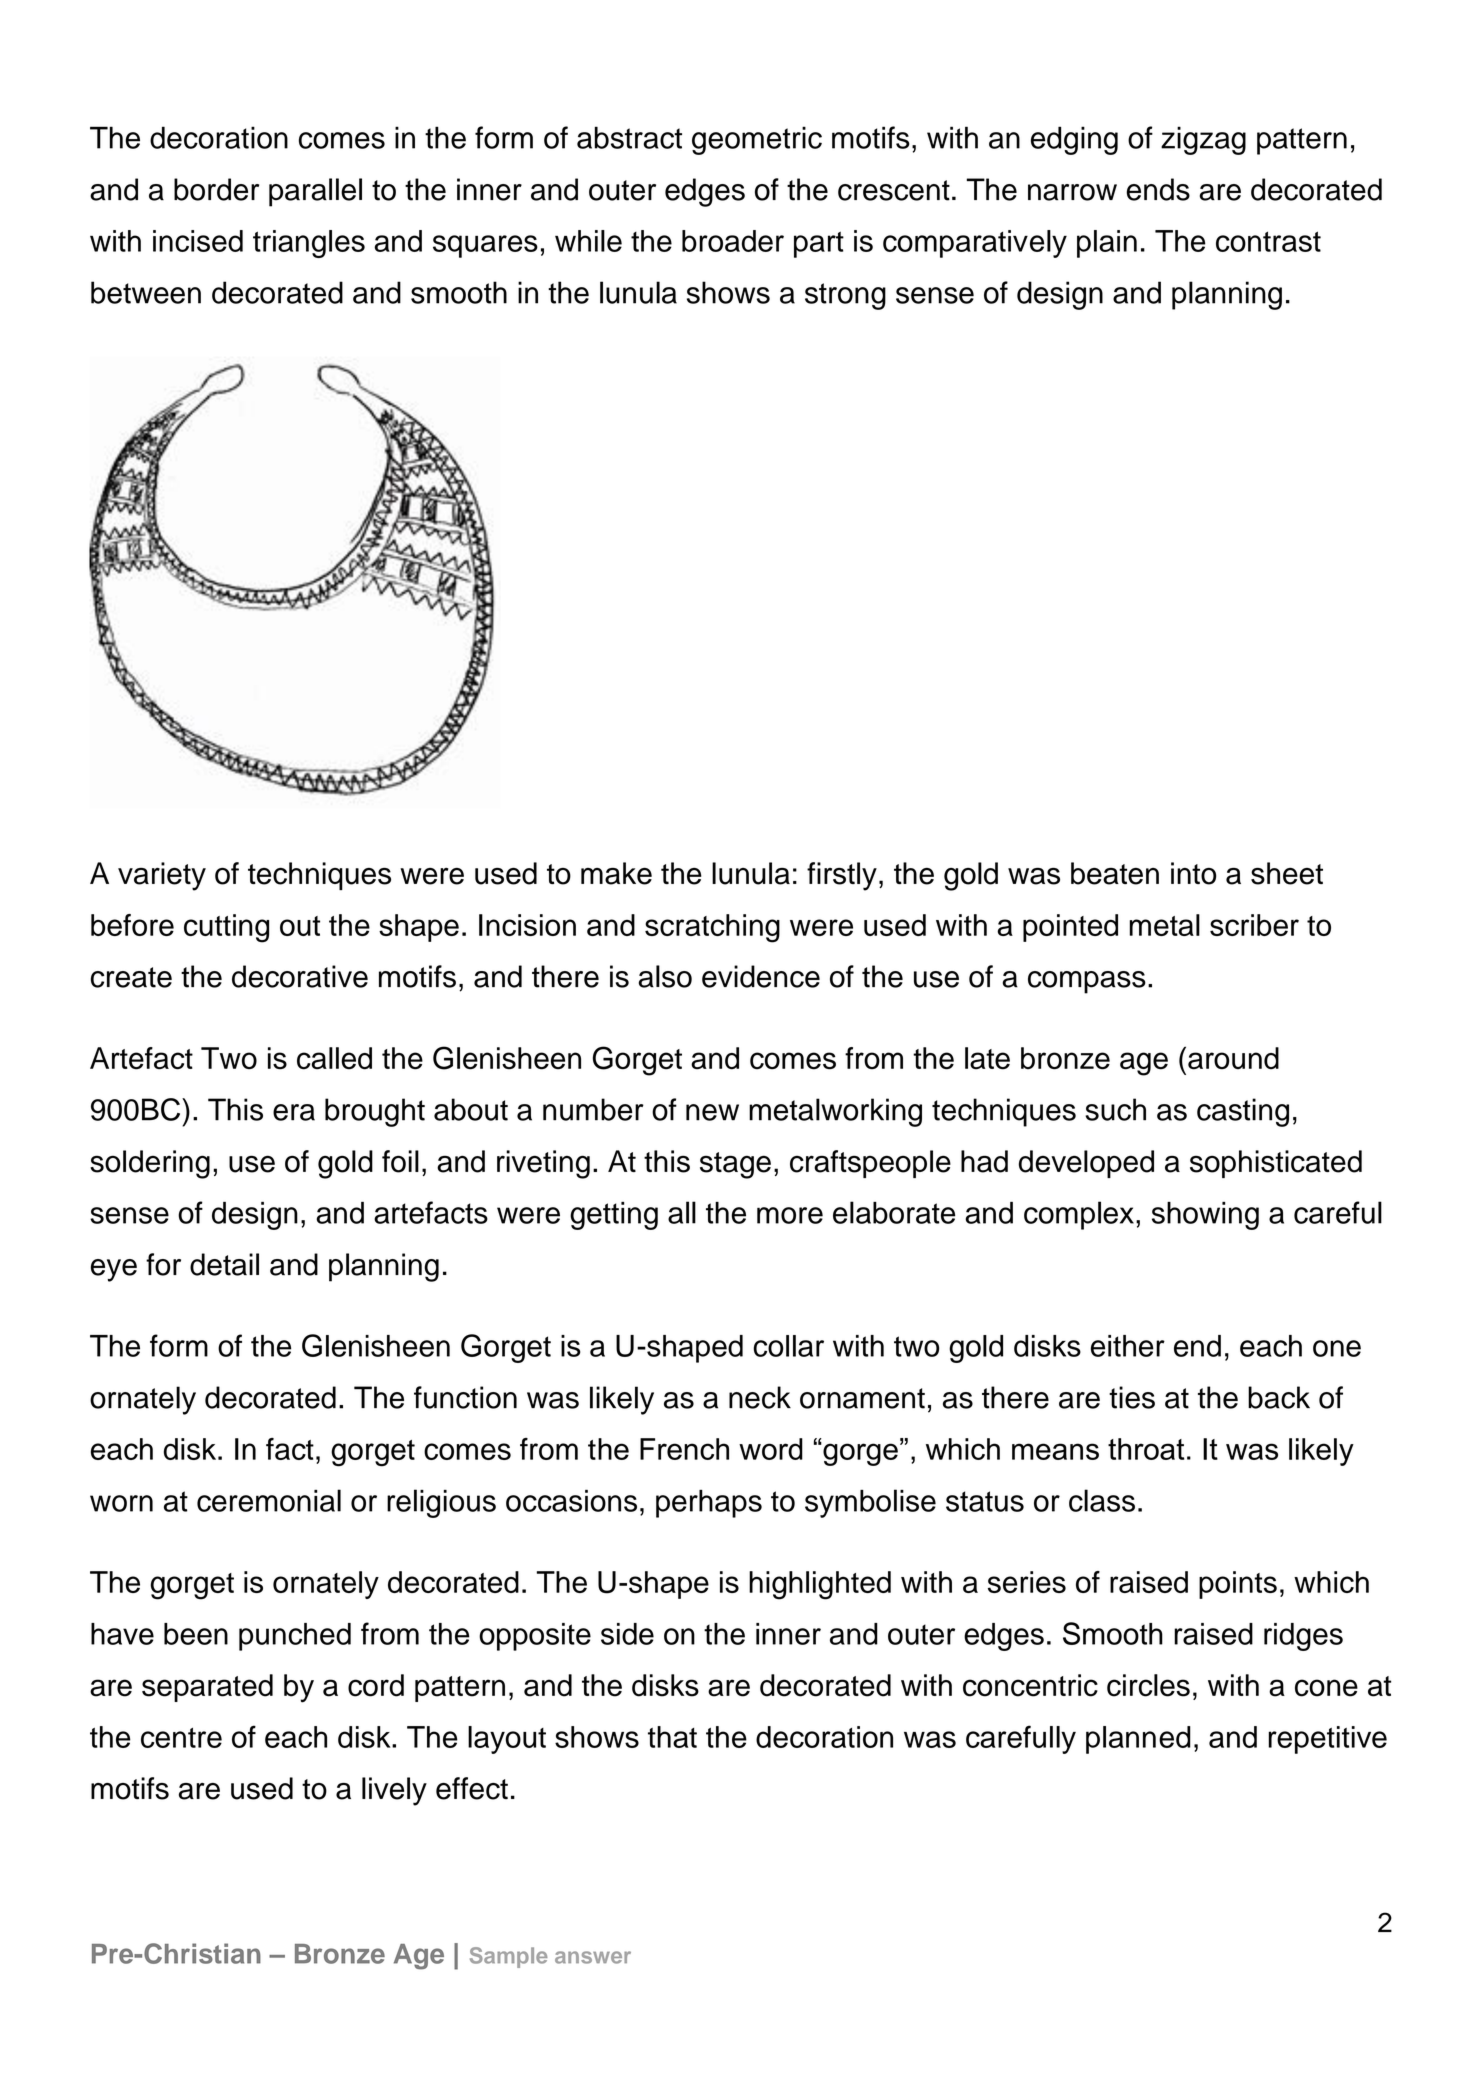 This screenshot has height=2098, width=1482. I want to click on make, so click(616, 873).
